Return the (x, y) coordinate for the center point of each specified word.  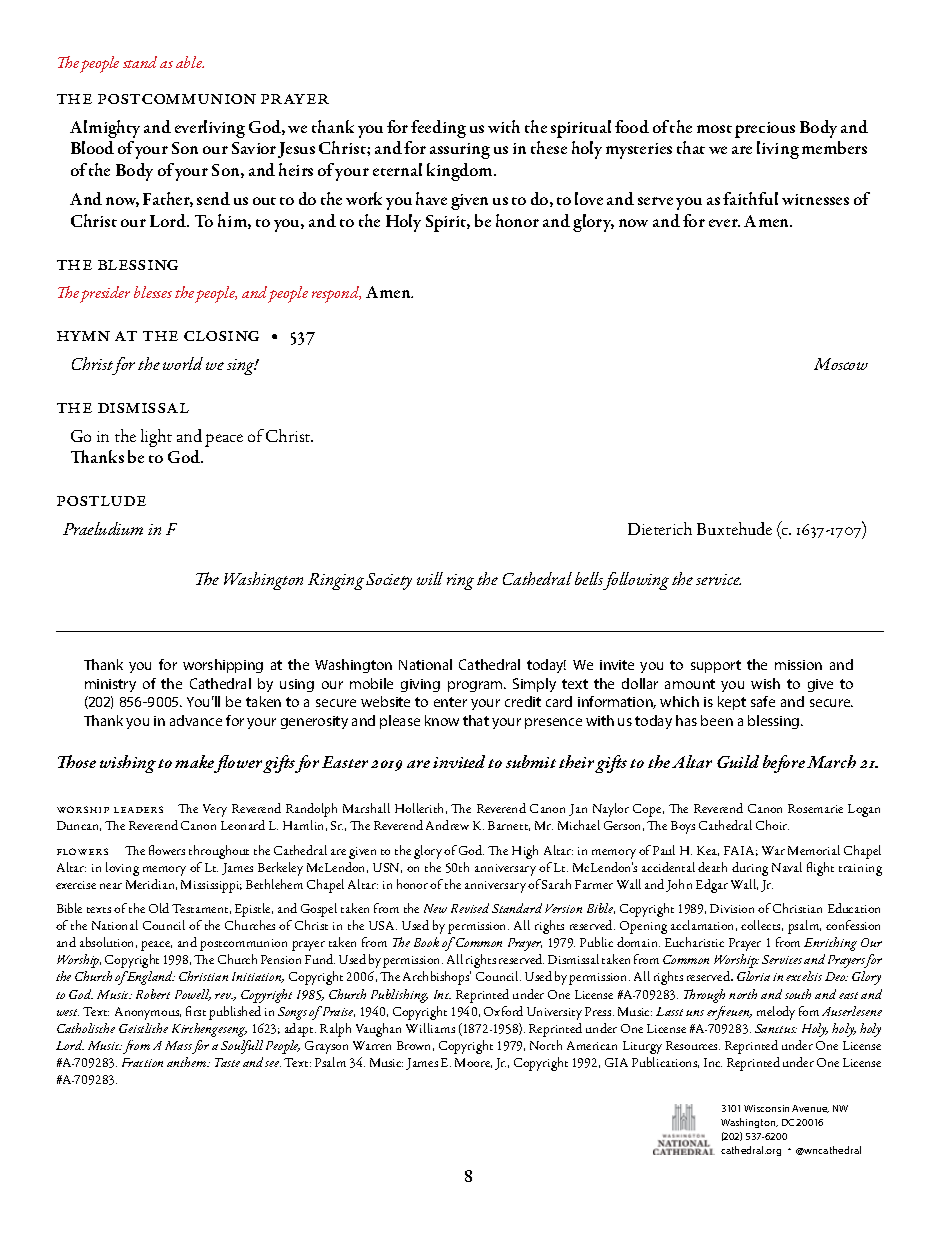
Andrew (447, 825)
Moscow (841, 364)
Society (389, 581)
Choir (772, 825)
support (716, 666)
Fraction (142, 1062)
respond (336, 294)
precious (765, 130)
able (190, 62)
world (183, 363)
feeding (438, 129)
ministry (110, 685)
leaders (138, 809)
